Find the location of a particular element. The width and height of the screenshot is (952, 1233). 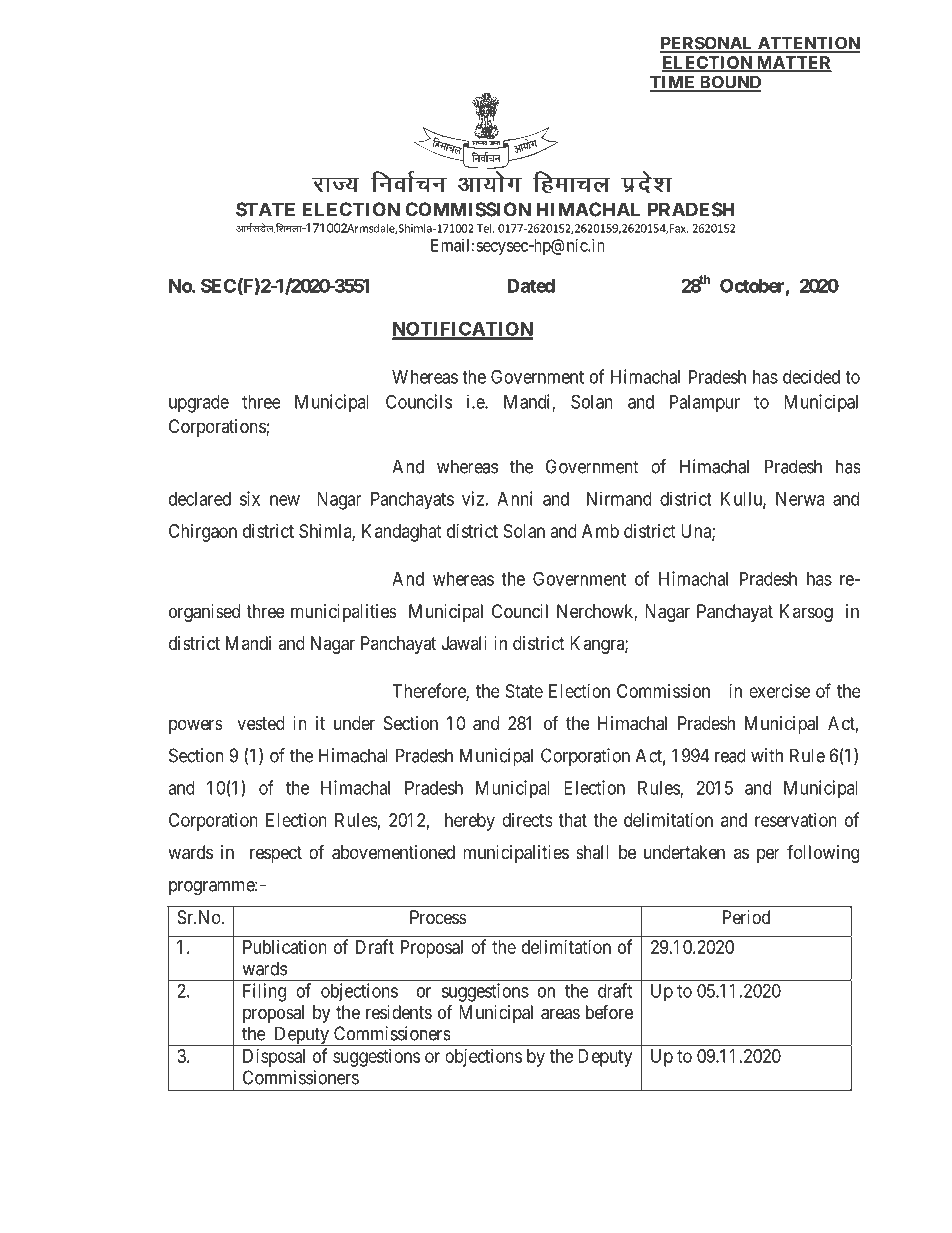

Disposal is located at coordinates (274, 1058).
